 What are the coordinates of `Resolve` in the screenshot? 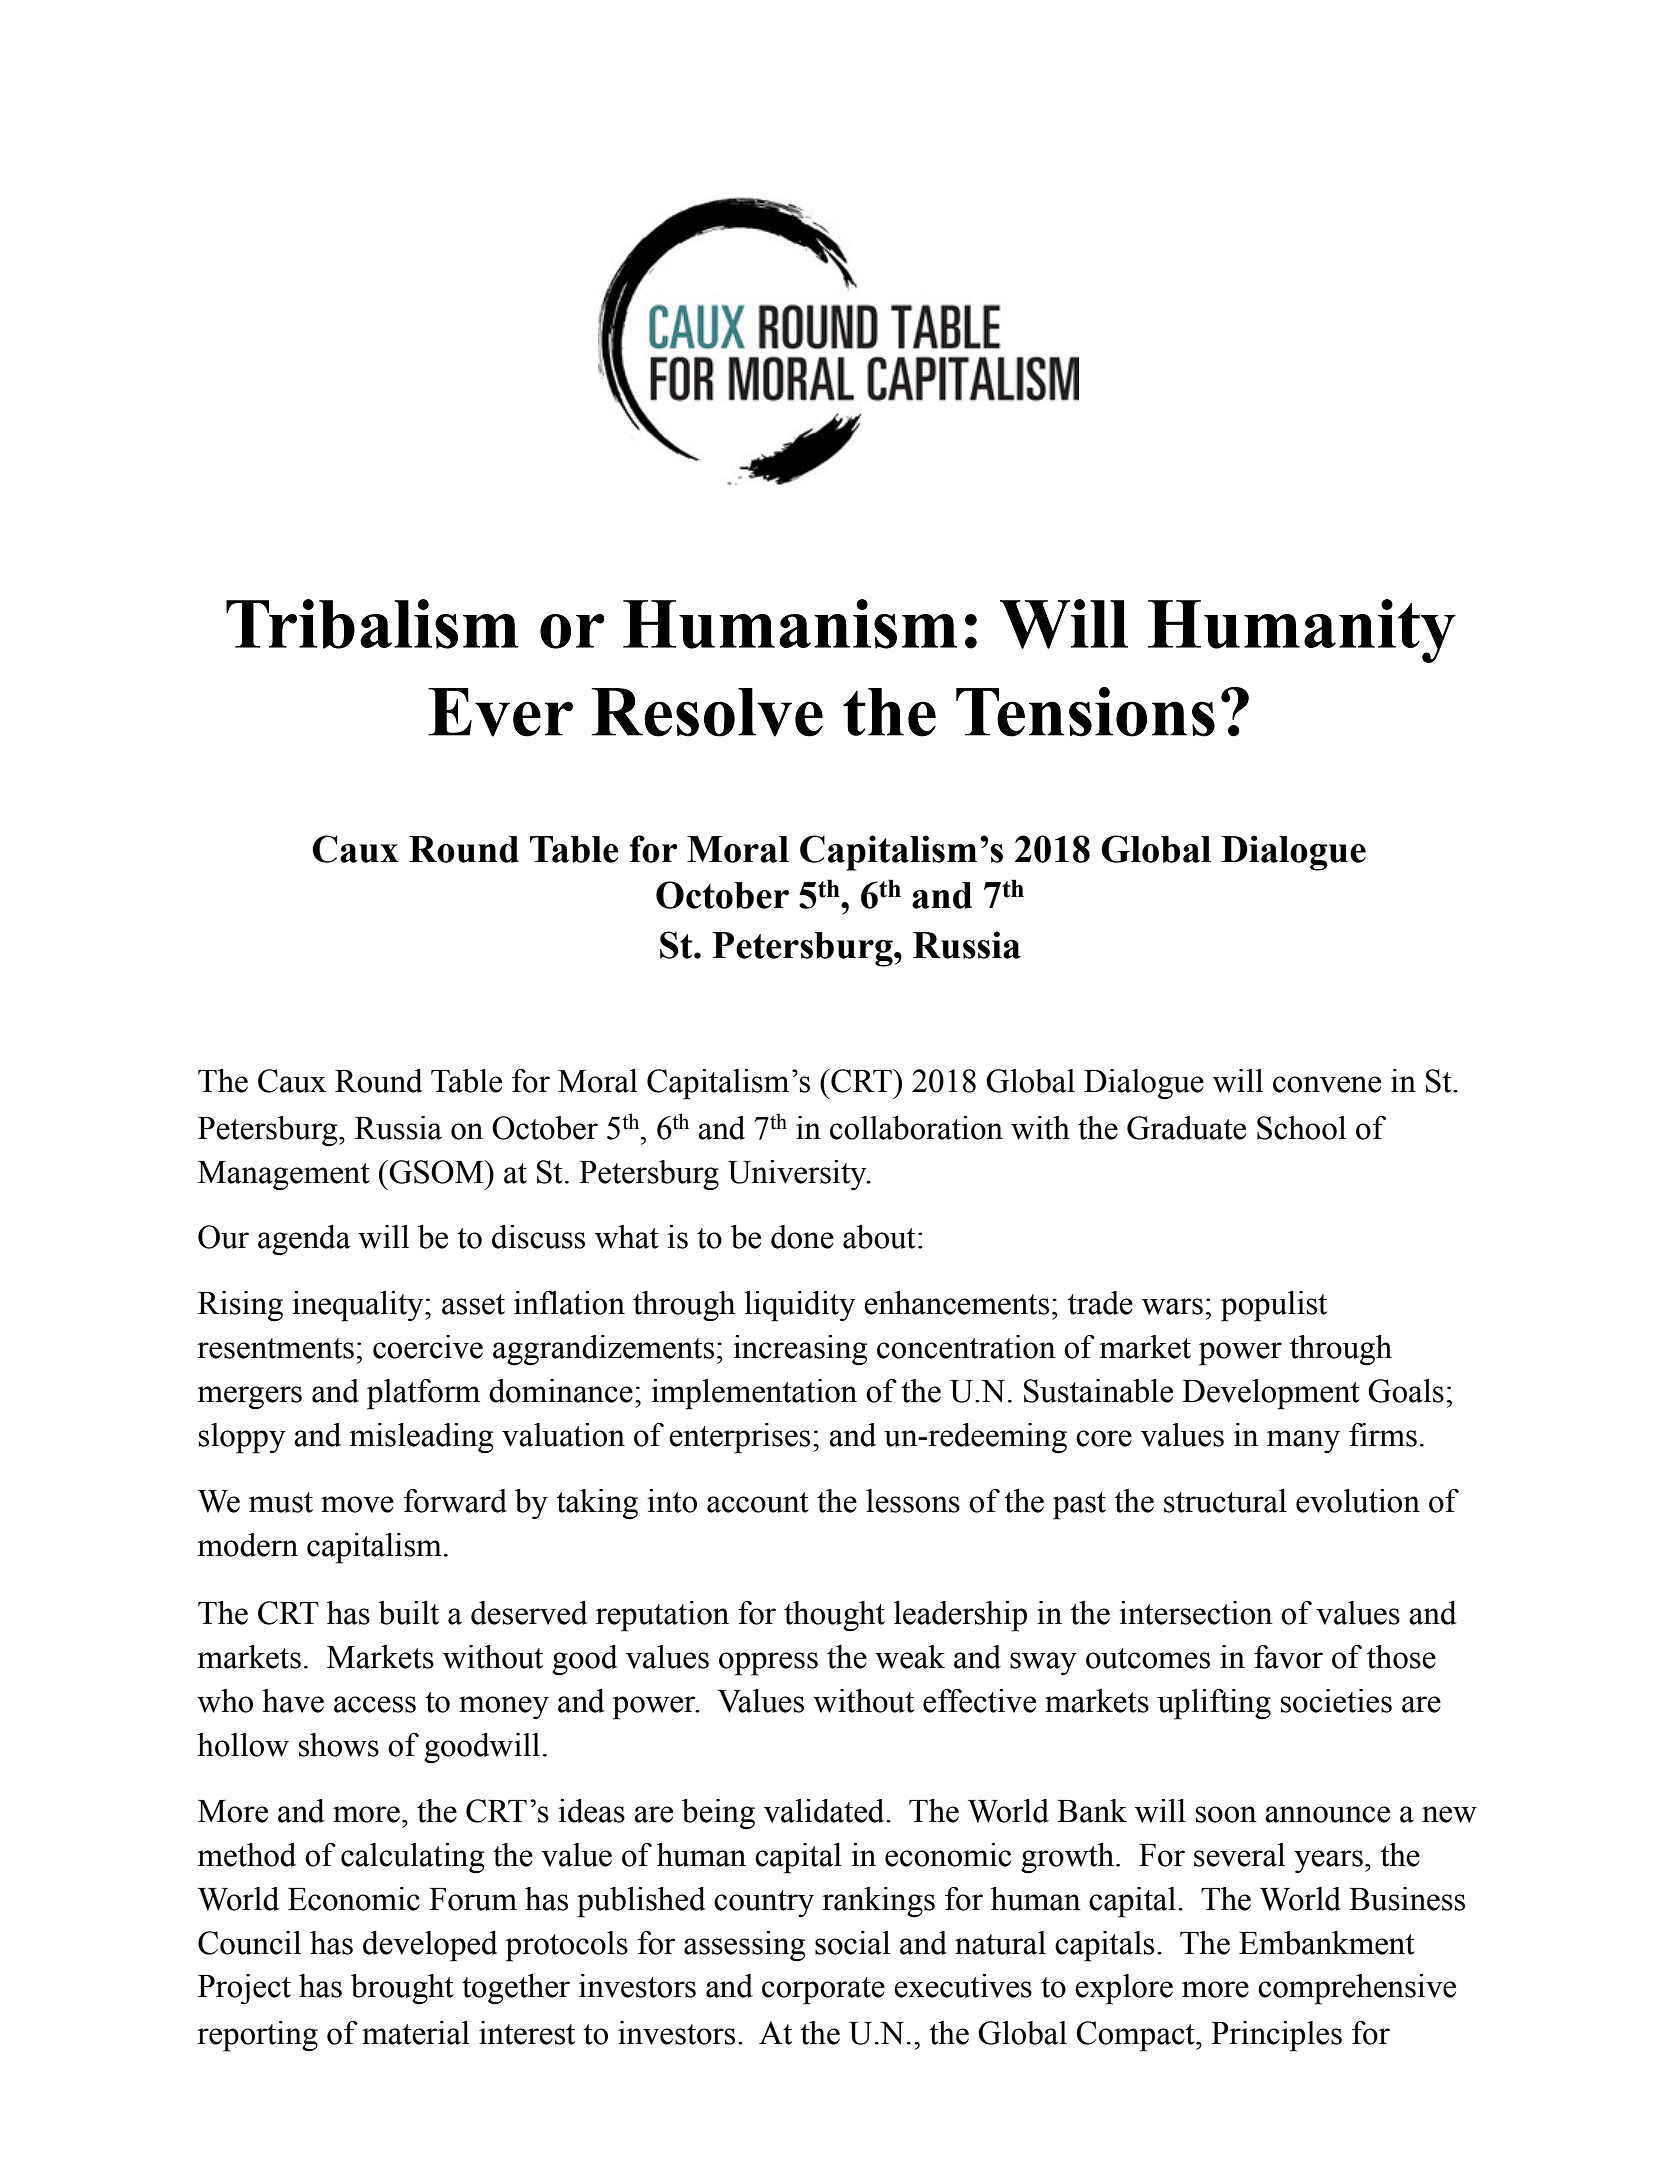 It's located at (707, 712).
